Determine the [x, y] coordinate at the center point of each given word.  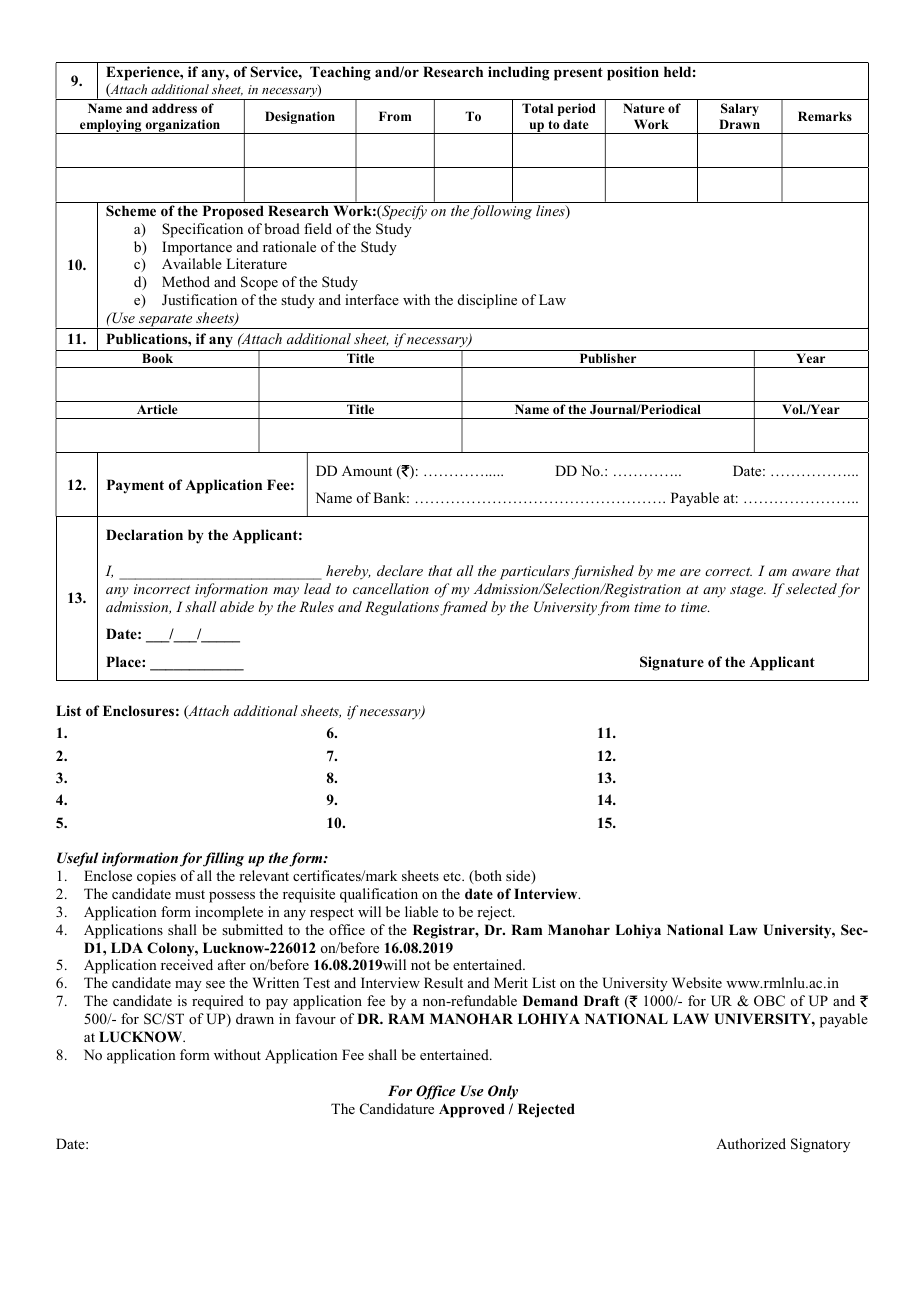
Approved [472, 1110]
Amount [367, 471]
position [633, 73]
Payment [135, 486]
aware [811, 572]
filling [223, 859]
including [518, 73]
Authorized [751, 1143]
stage [748, 591]
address [174, 108]
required [218, 1002]
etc [453, 876]
